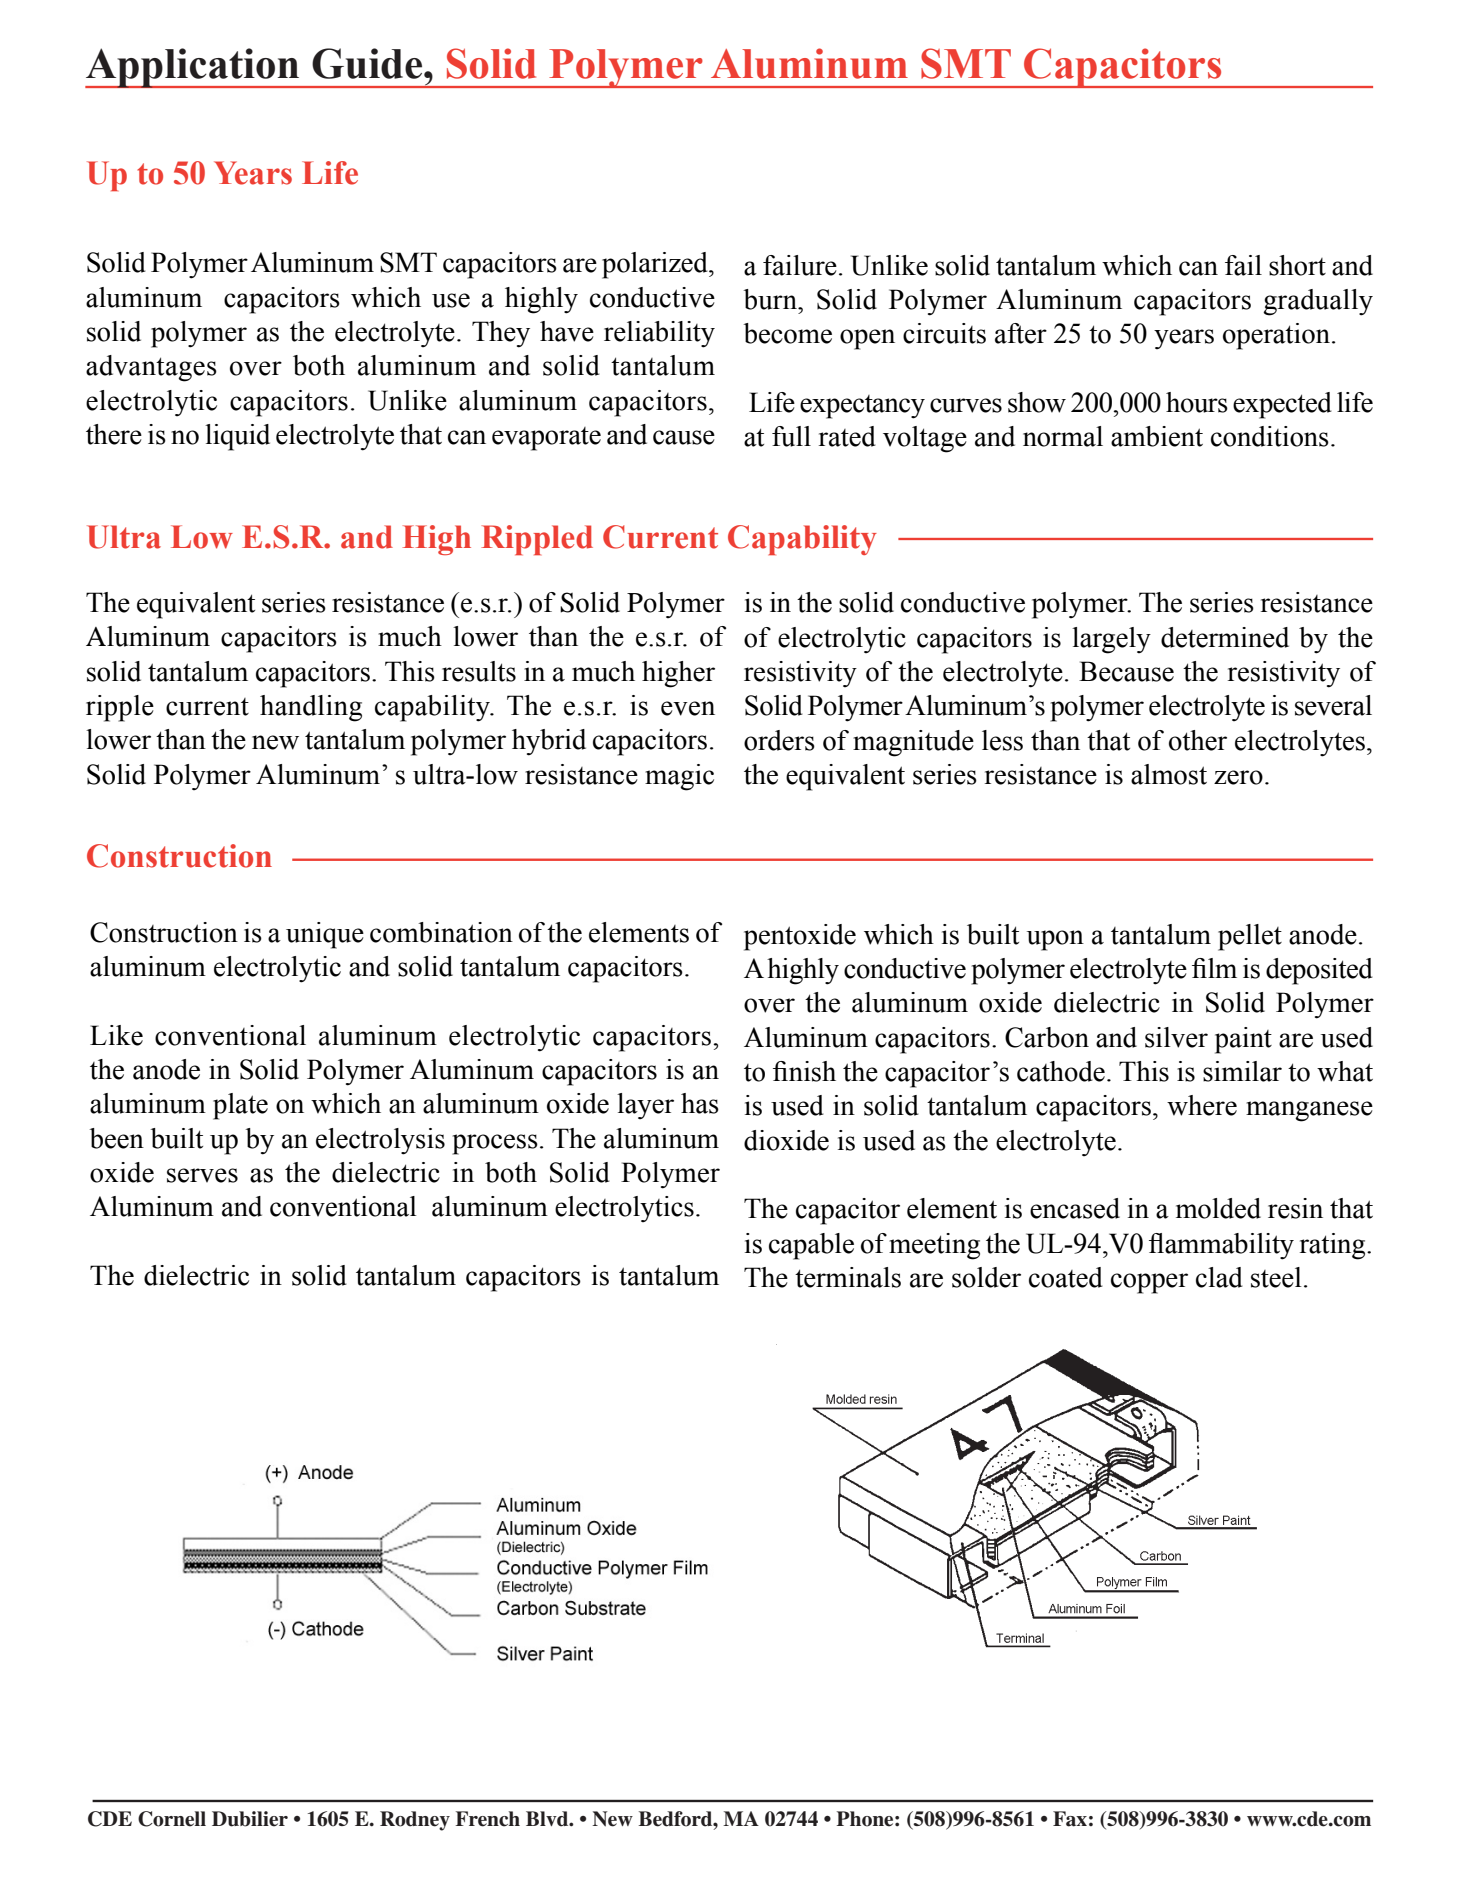 The image size is (1459, 1888). Describe the element at coordinates (656, 265) in the image. I see `polarized` at that location.
